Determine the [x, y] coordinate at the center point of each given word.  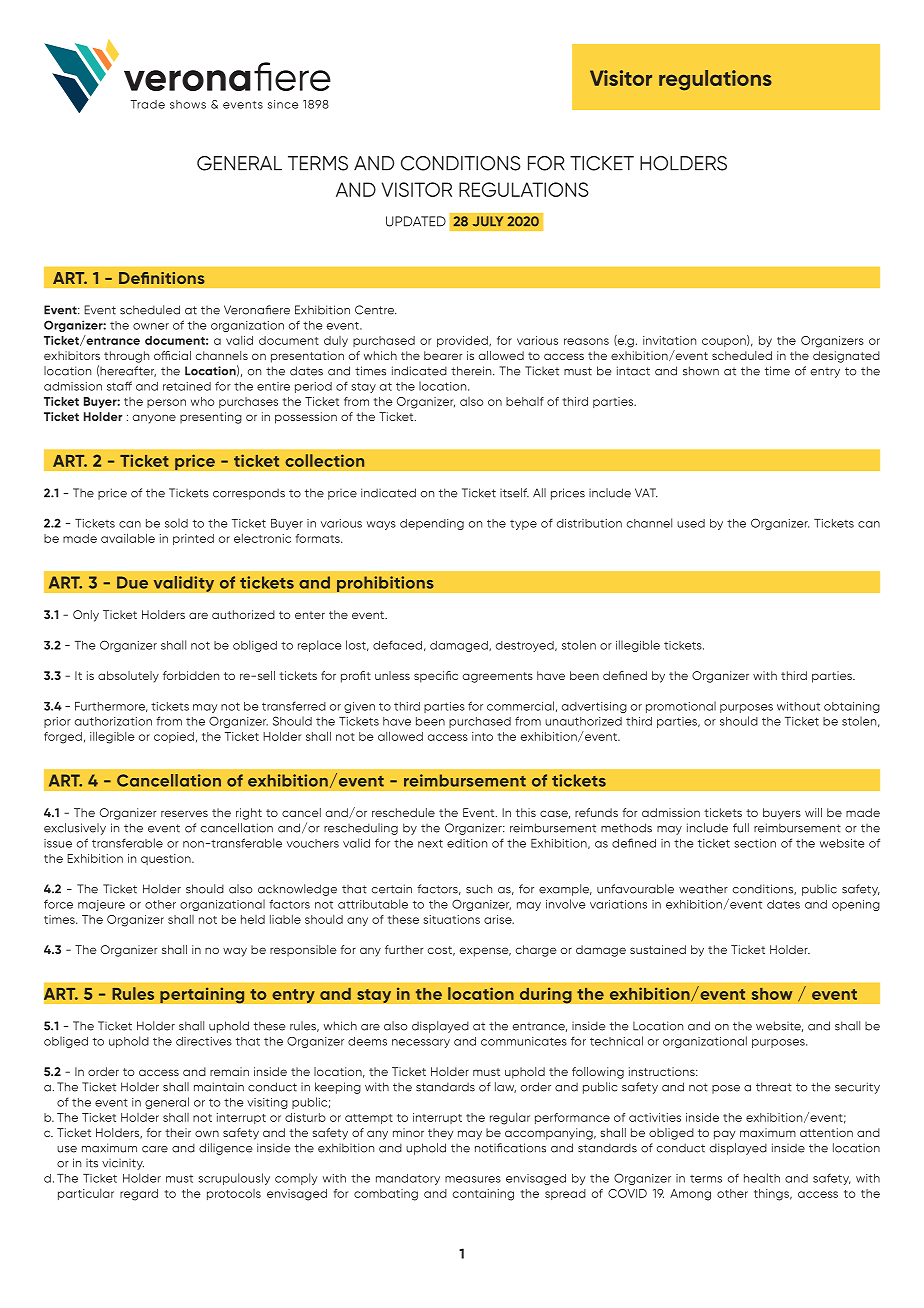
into [482, 736]
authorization [113, 721]
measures [473, 1179]
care [155, 1149]
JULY [488, 221]
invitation [669, 340]
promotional [681, 707]
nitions [178, 278]
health [762, 1178]
